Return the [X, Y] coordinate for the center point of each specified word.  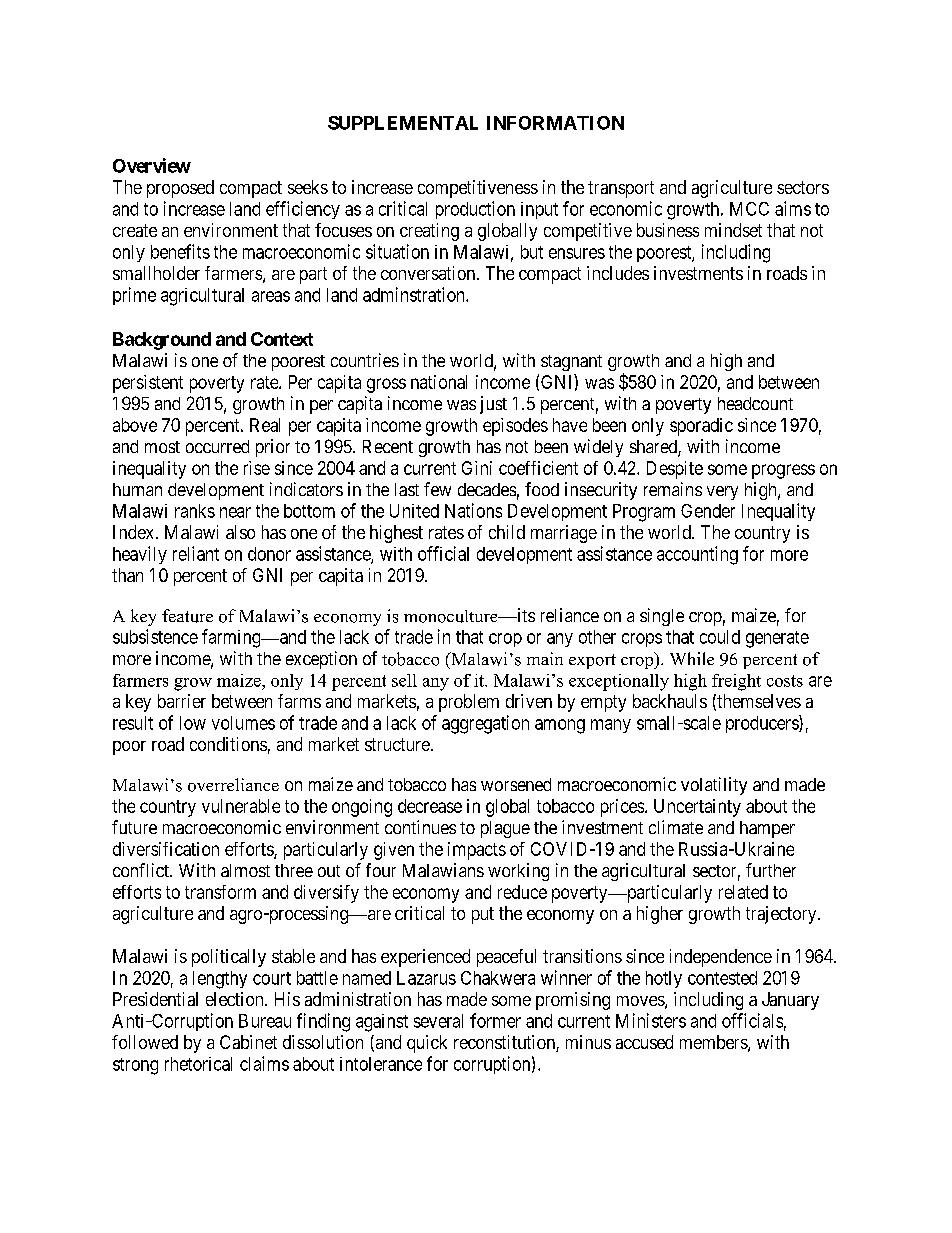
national [439, 382]
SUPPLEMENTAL [403, 123]
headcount [755, 403]
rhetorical [198, 1064]
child [507, 532]
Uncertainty [697, 808]
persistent [148, 384]
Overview [152, 165]
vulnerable [241, 806]
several [438, 1021]
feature [187, 616]
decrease [430, 806]
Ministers [651, 1020]
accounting [697, 555]
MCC [749, 209]
